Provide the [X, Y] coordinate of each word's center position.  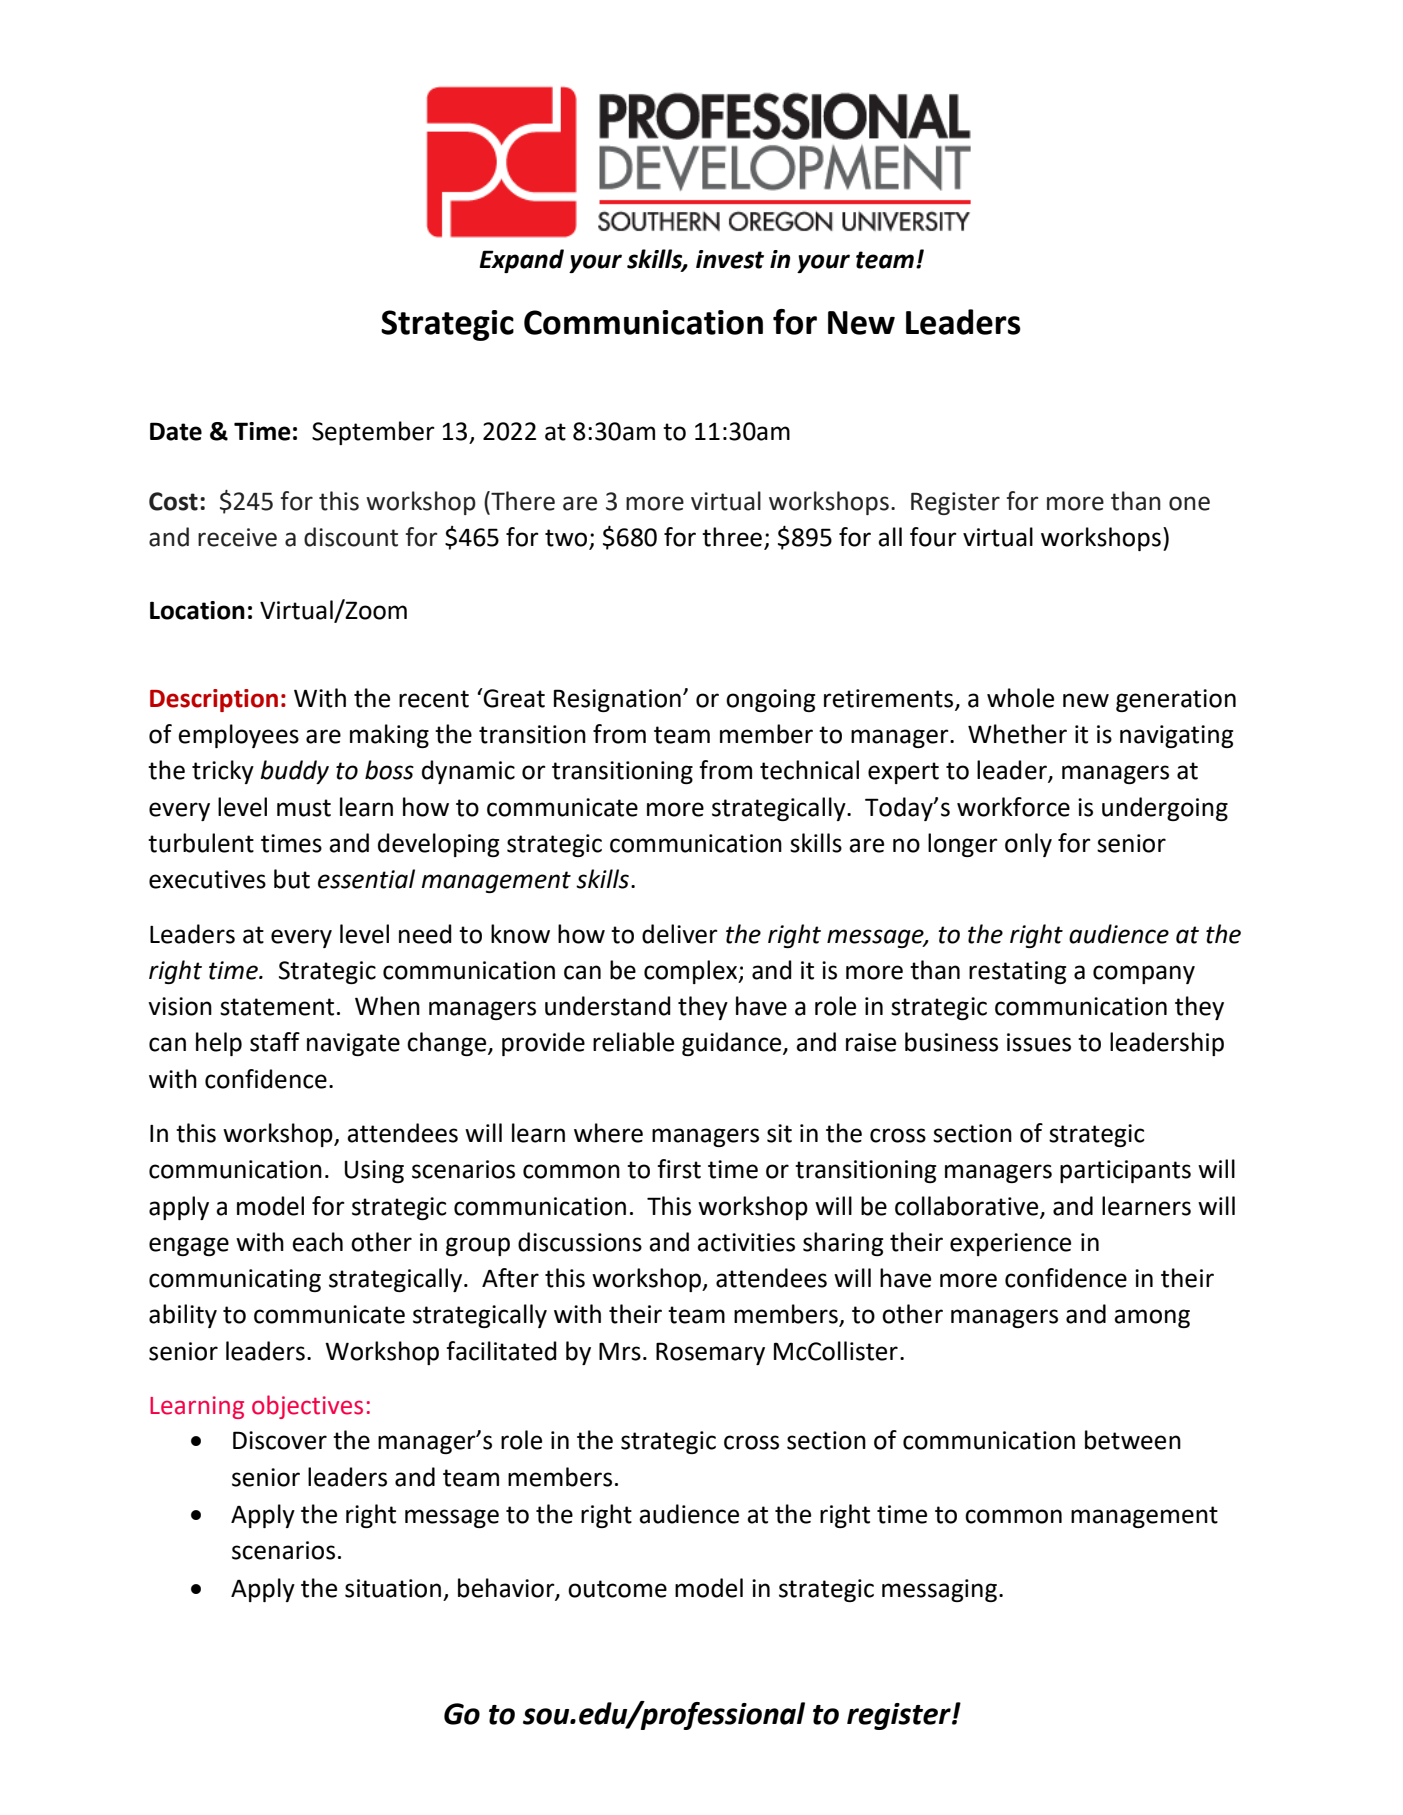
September [373, 433]
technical [809, 770]
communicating [235, 1280]
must [304, 808]
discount [351, 537]
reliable [633, 1042]
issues [1039, 1042]
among [1152, 1318]
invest [730, 259]
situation [393, 1588]
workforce [1013, 807]
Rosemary [710, 1353]
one [1189, 503]
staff [275, 1042]
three [732, 537]
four [933, 537]
